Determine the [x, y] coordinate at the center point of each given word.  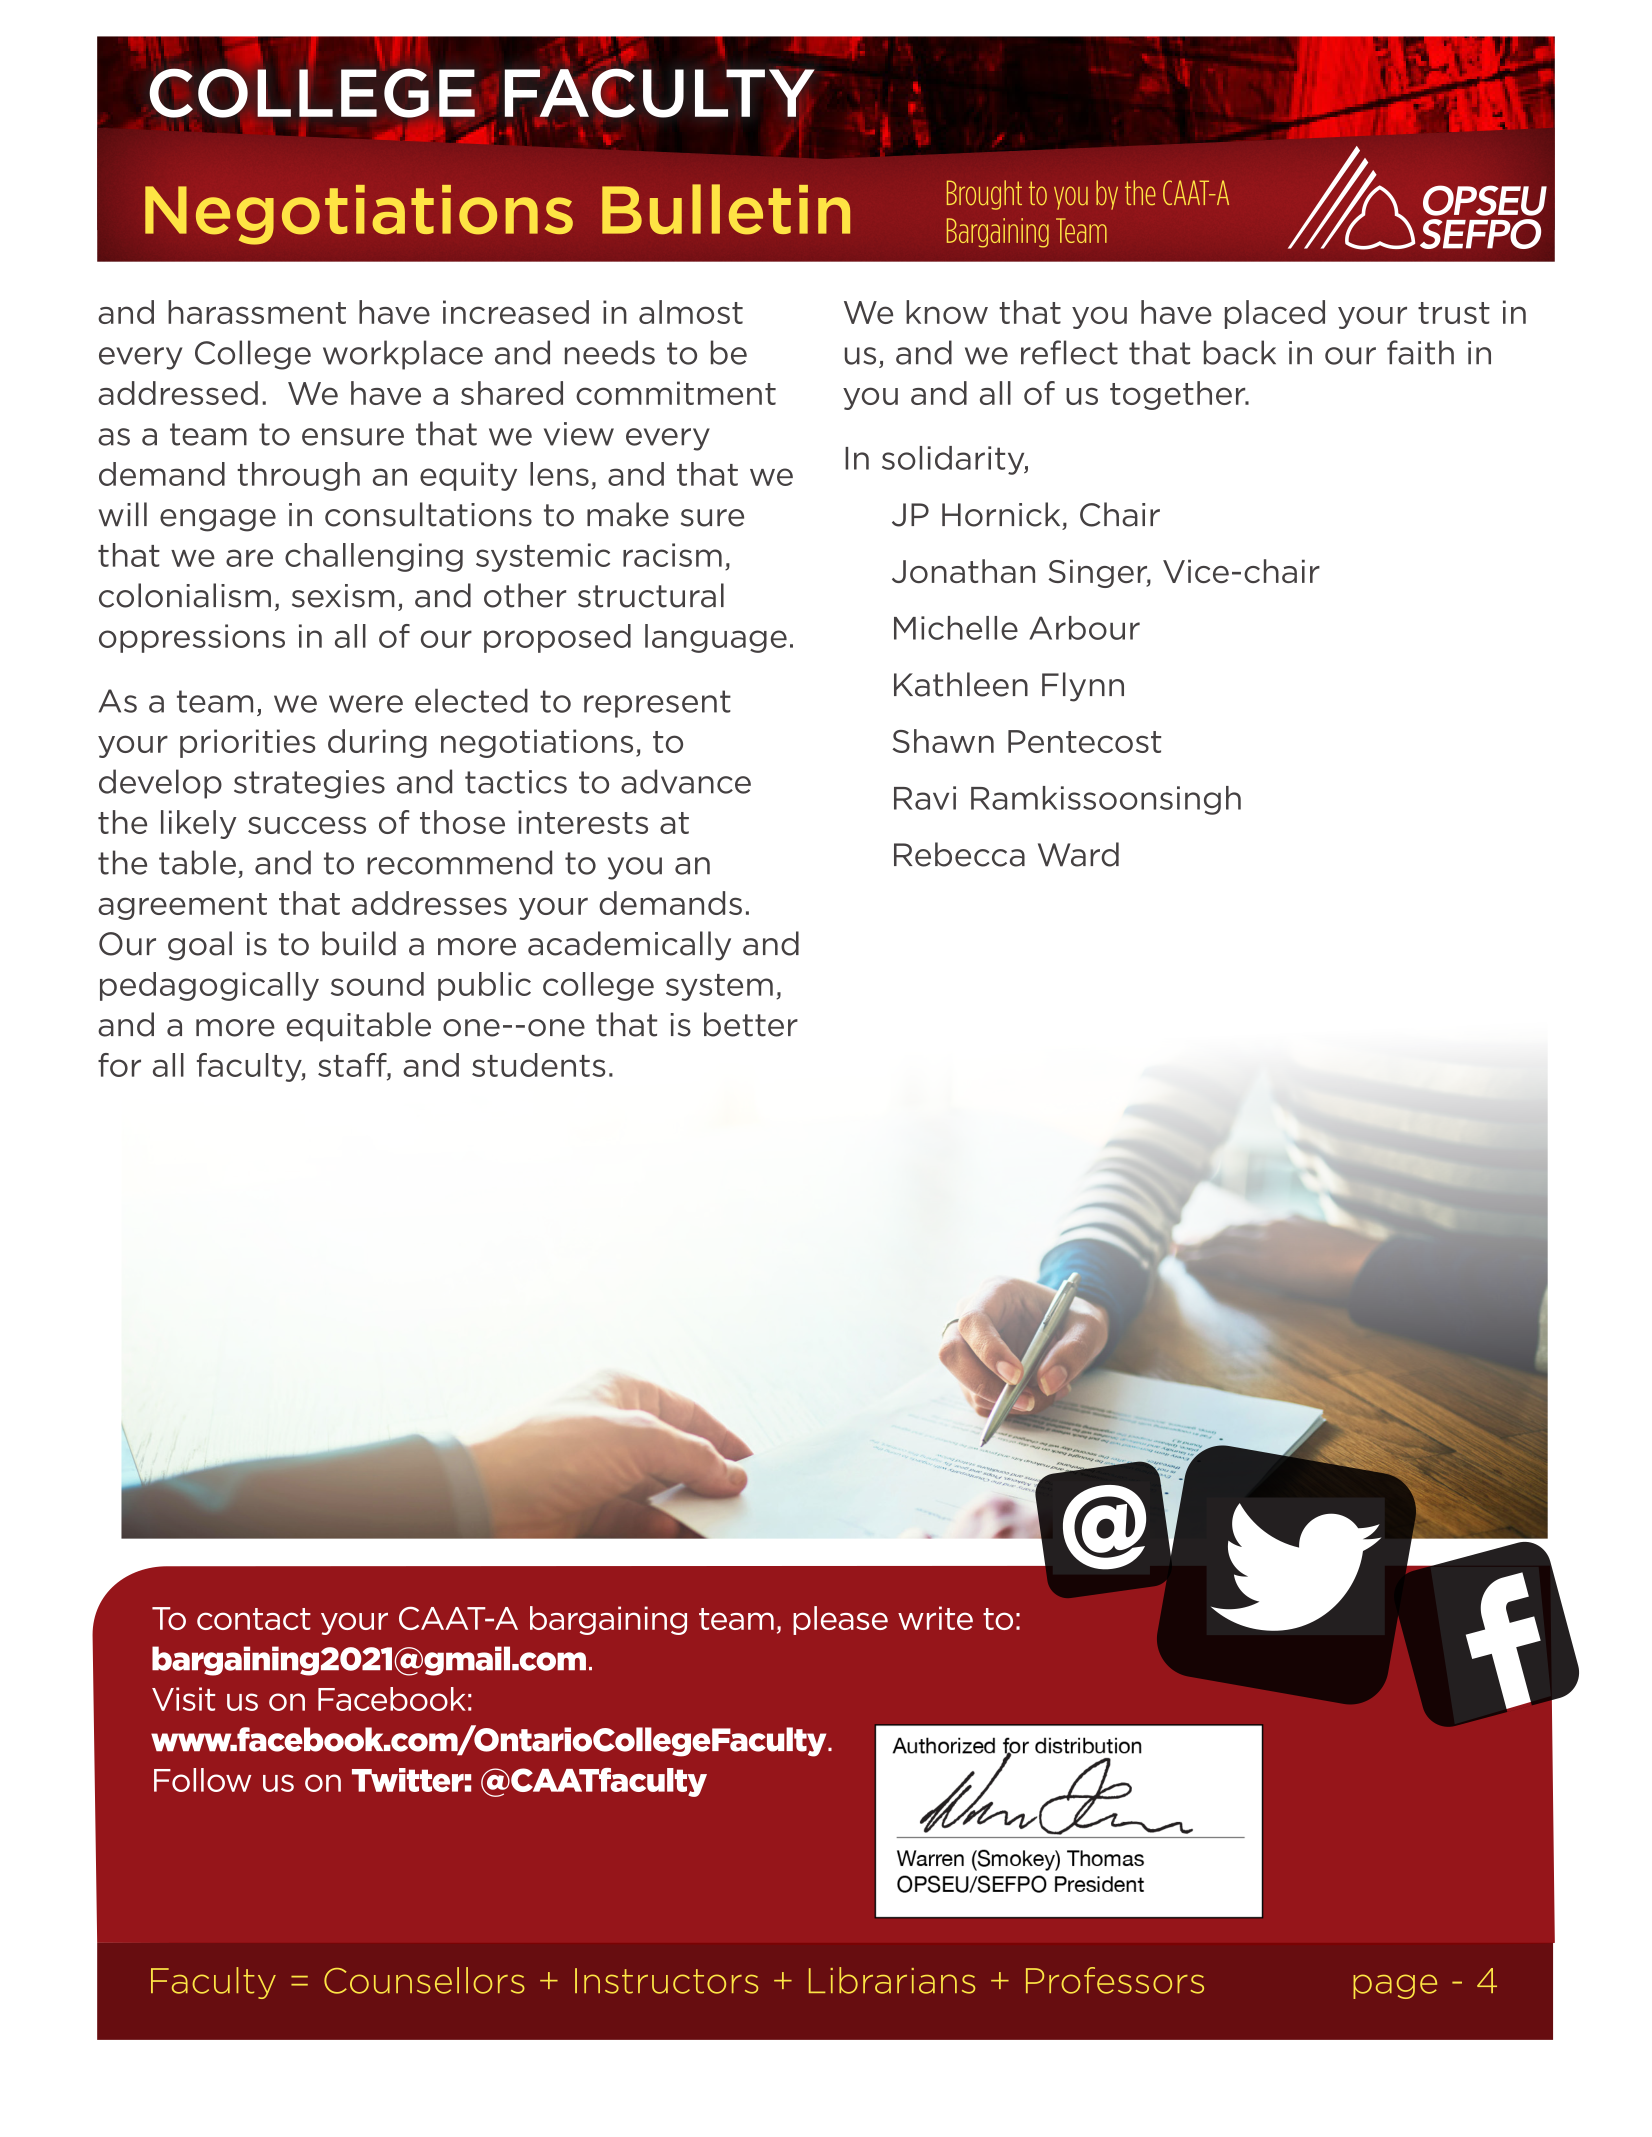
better [751, 1024]
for [119, 1065]
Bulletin [726, 209]
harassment [257, 312]
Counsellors [424, 1980]
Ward [1078, 854]
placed [1275, 314]
